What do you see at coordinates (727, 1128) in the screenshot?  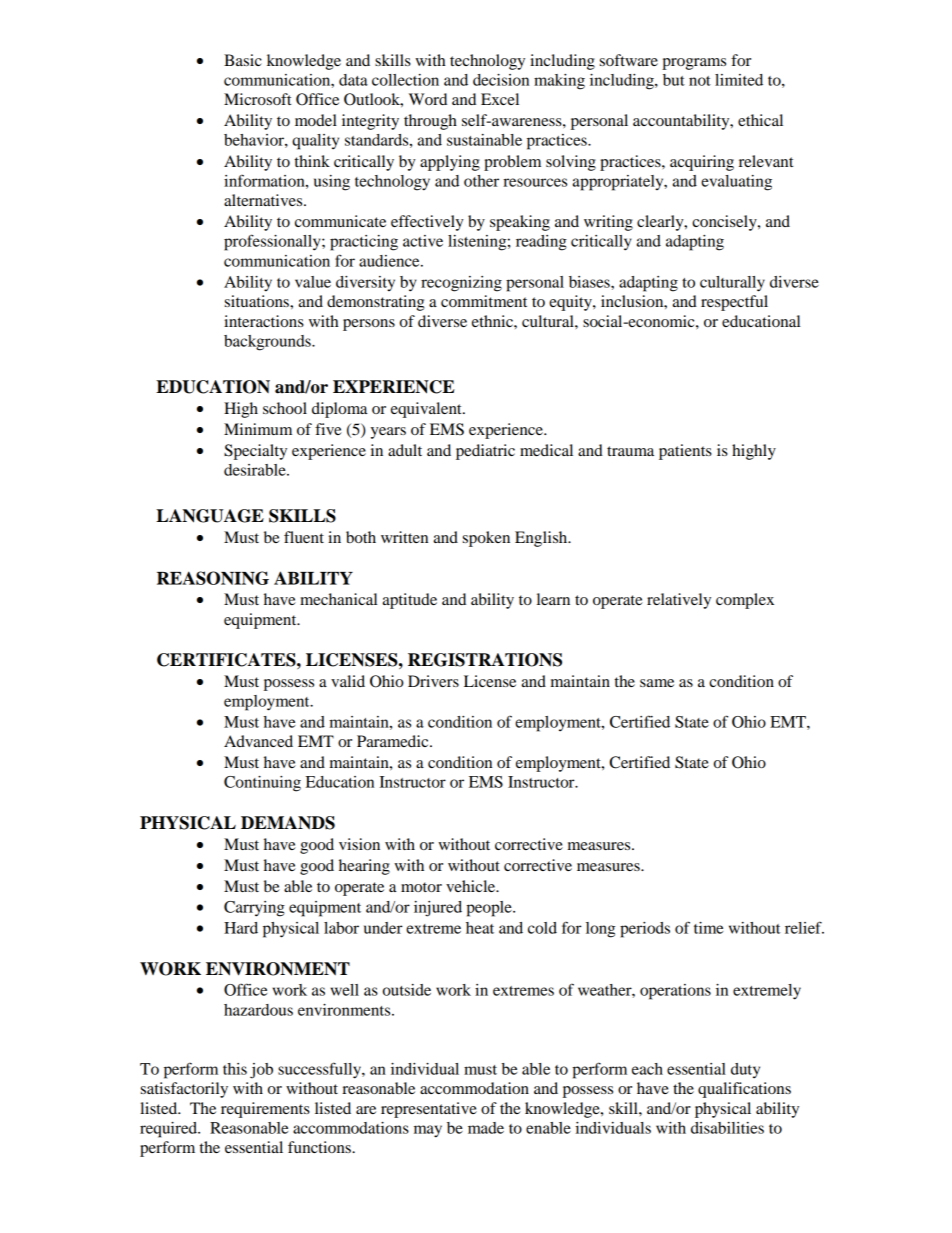 I see `disabilities` at bounding box center [727, 1128].
